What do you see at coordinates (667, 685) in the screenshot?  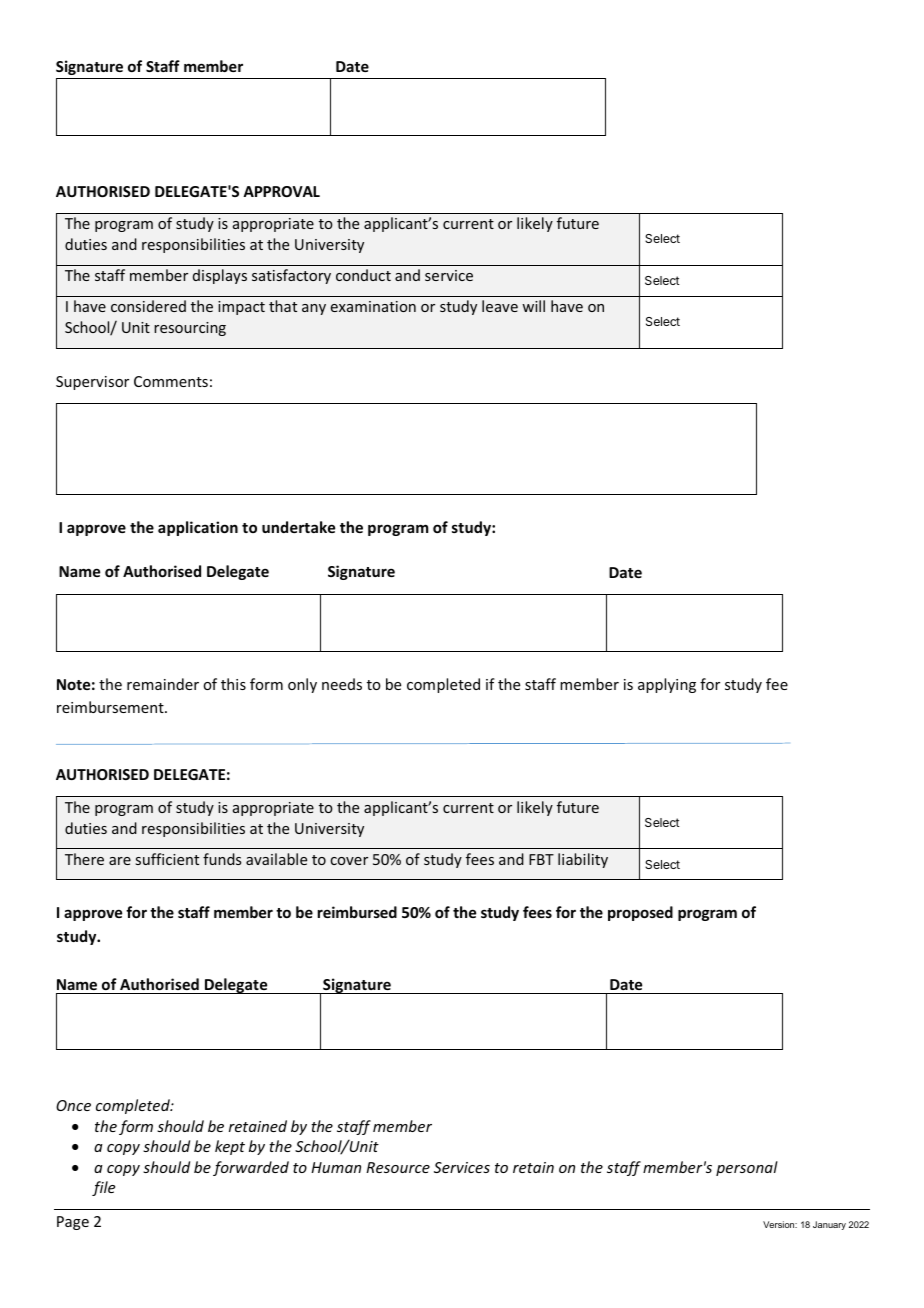 I see `applying` at bounding box center [667, 685].
